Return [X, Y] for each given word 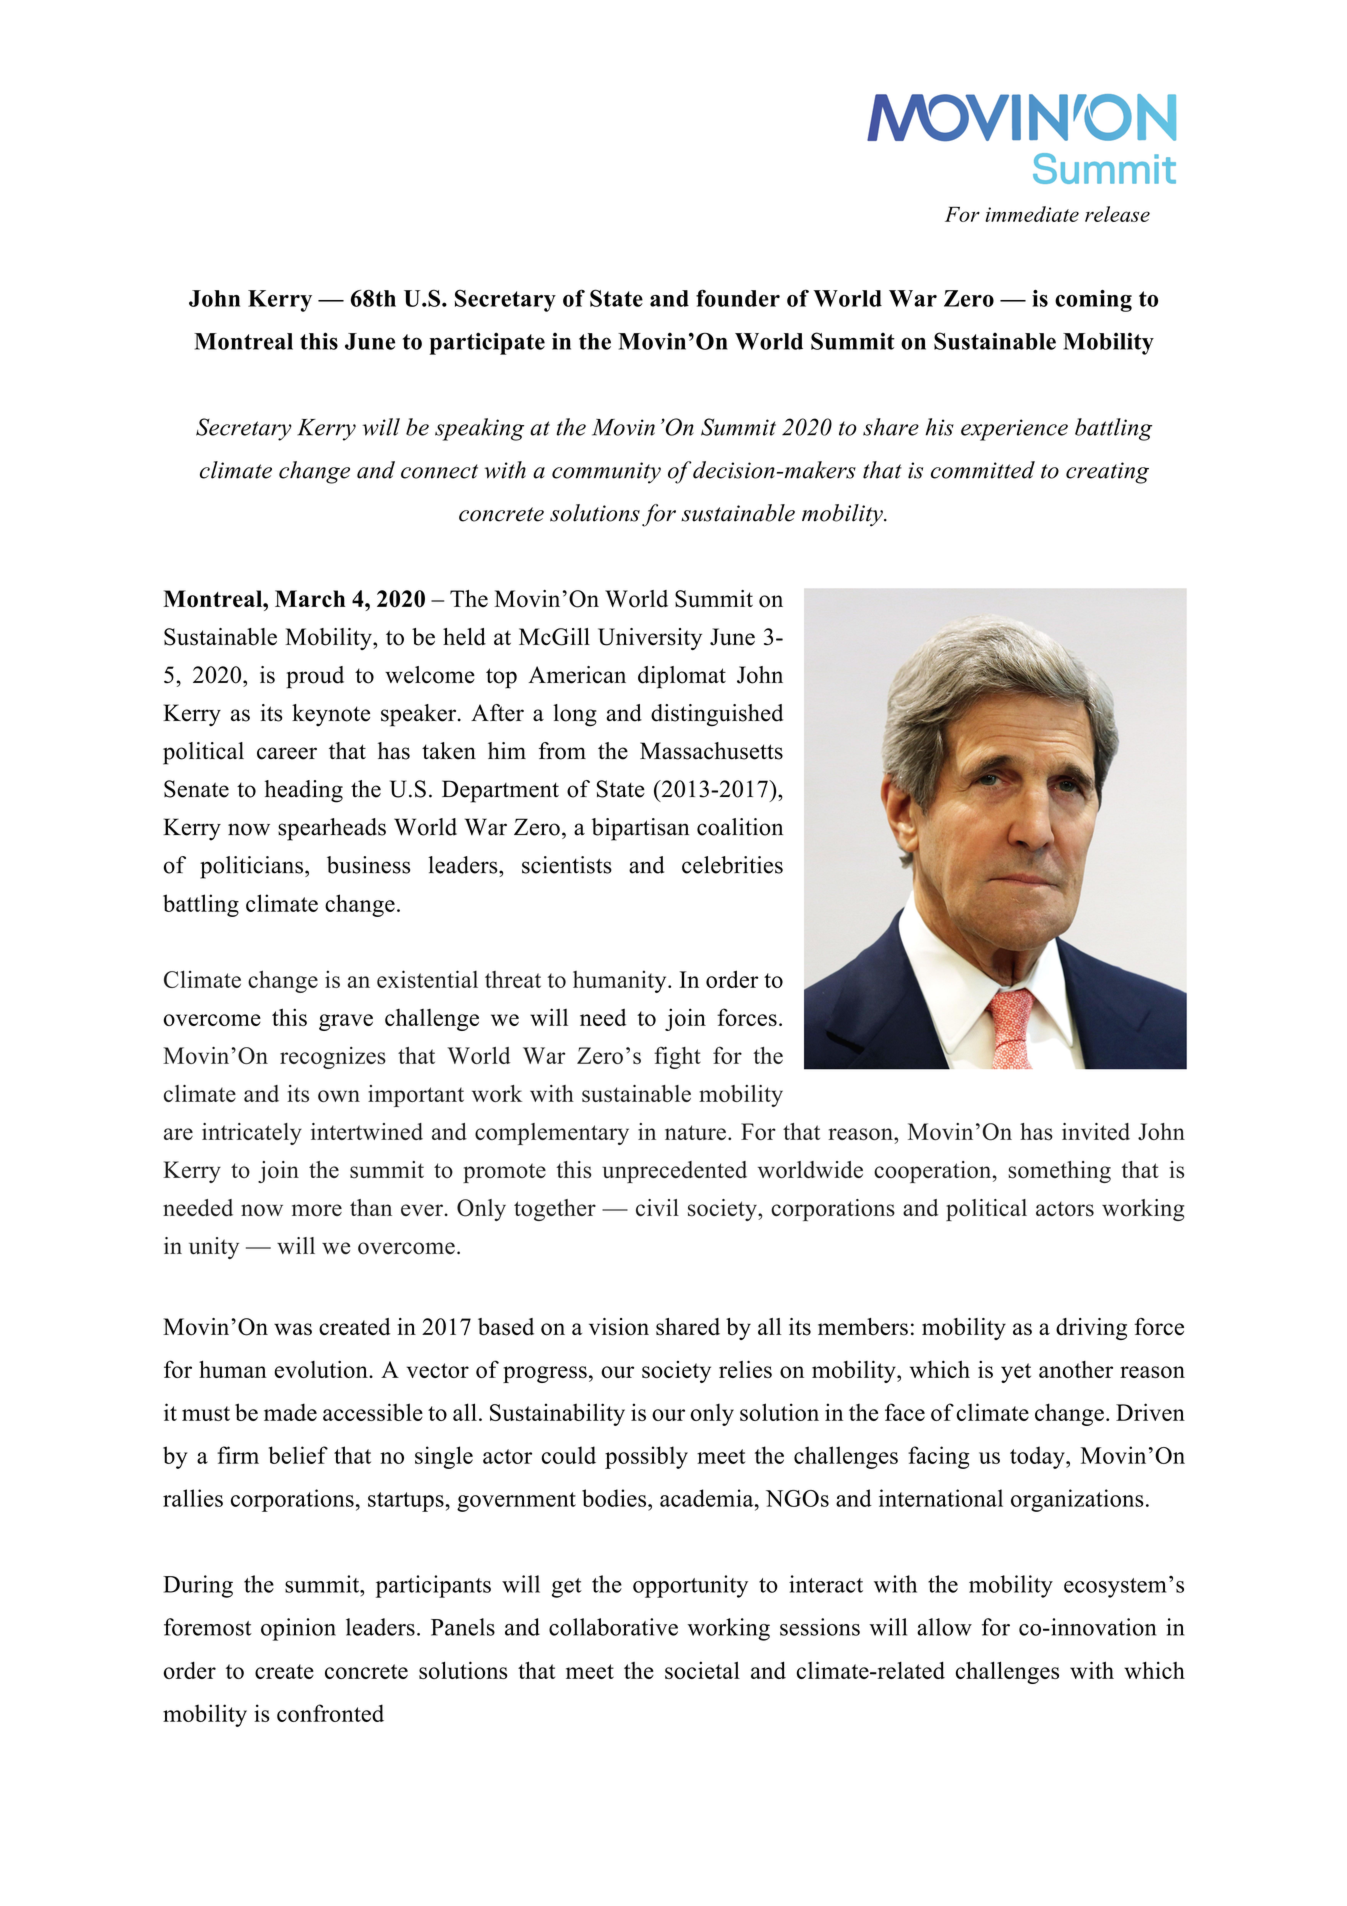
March [310, 599]
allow [944, 1627]
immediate [1032, 214]
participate [487, 343]
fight [677, 1057]
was [293, 1329]
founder [738, 298]
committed [983, 470]
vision [619, 1327]
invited [1096, 1131]
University [650, 639]
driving [1091, 1329]
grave [346, 1022]
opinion [298, 1629]
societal [702, 1670]
